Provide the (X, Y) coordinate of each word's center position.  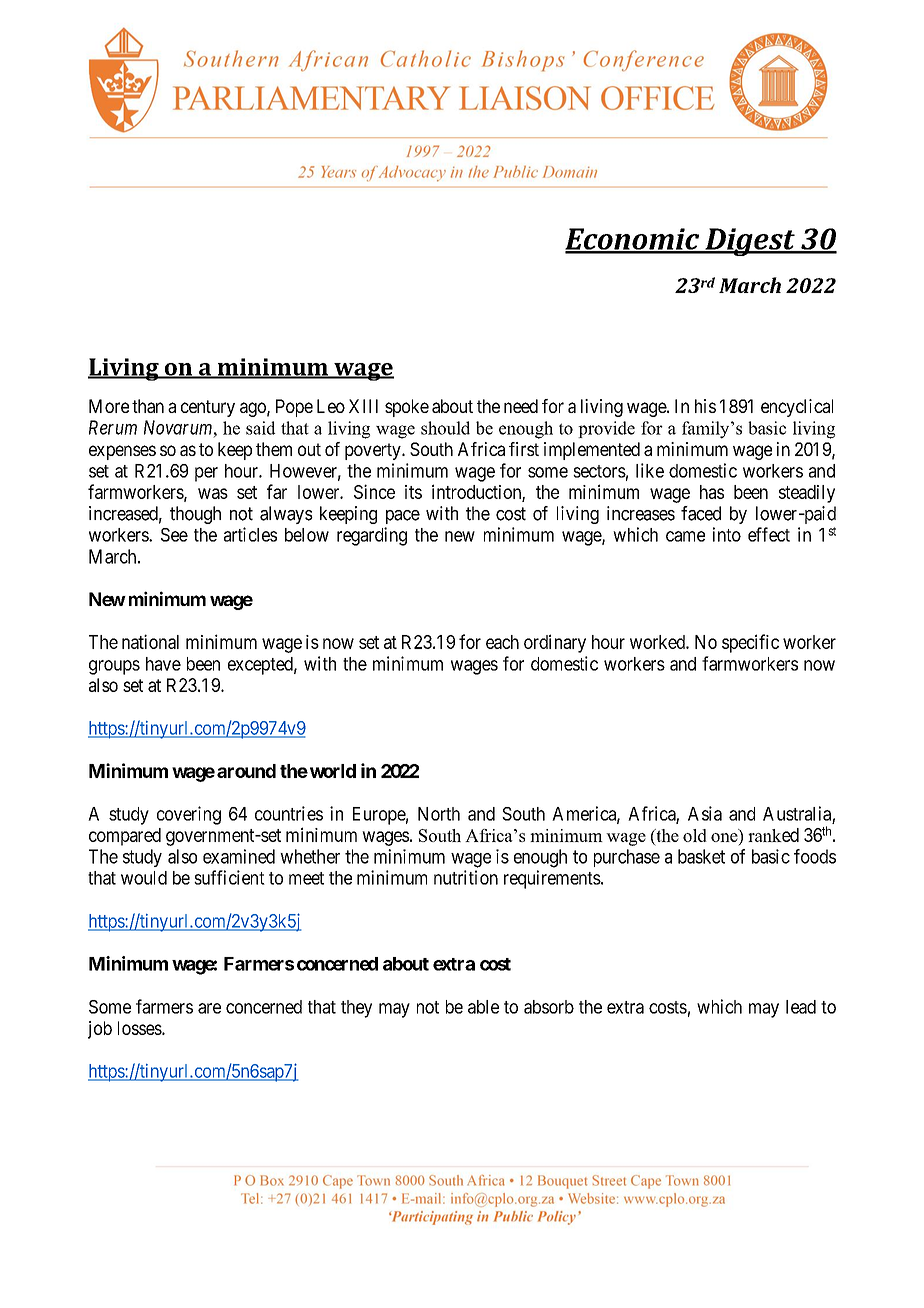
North (439, 814)
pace (403, 517)
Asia (705, 813)
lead (801, 1007)
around (246, 771)
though (195, 515)
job (100, 1030)
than (148, 406)
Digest (750, 242)
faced (701, 513)
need (521, 406)
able (483, 1007)
